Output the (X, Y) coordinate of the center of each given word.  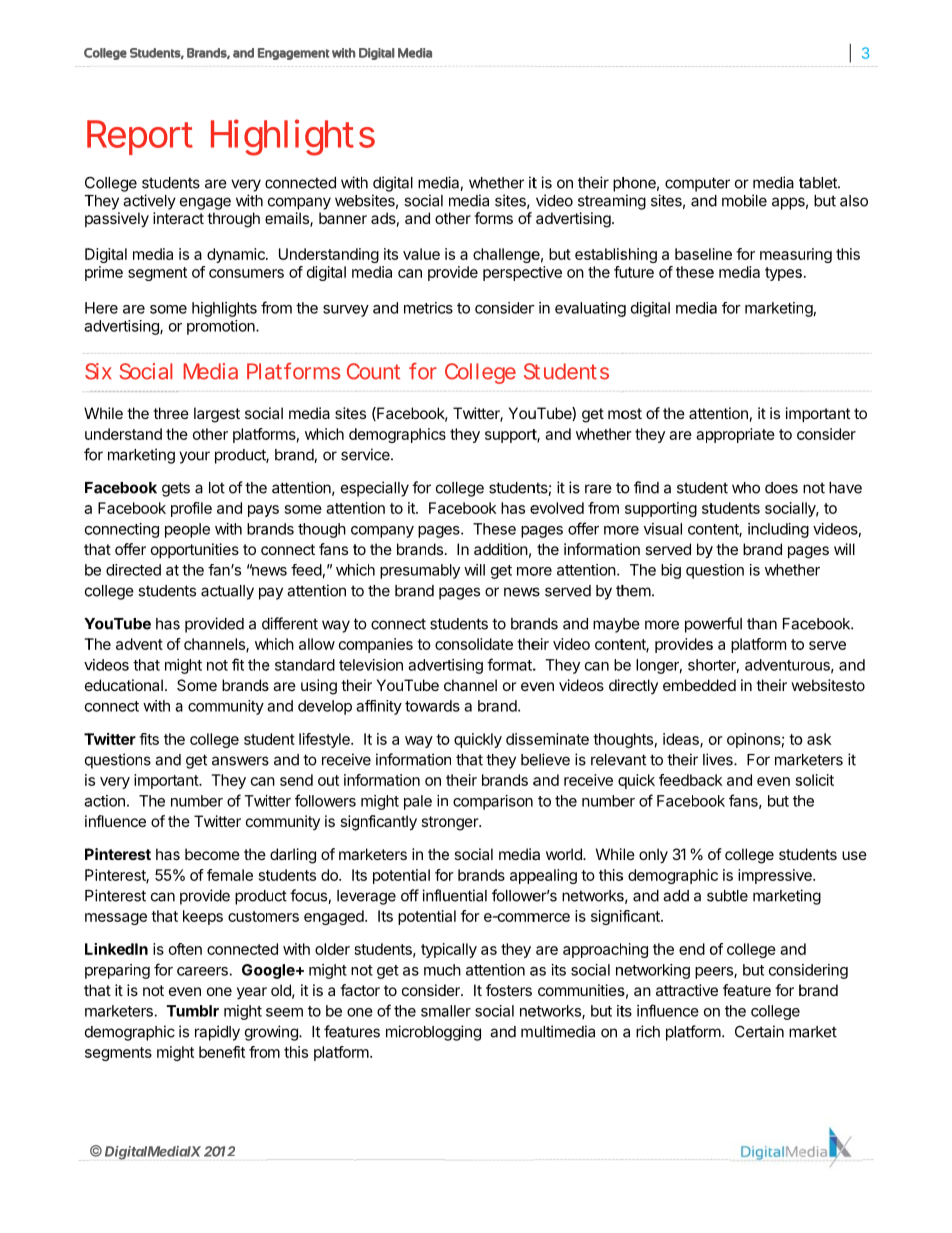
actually (227, 592)
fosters (509, 990)
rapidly (217, 1033)
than (762, 624)
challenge (506, 255)
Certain (759, 1031)
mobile (744, 200)
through (233, 220)
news (522, 592)
